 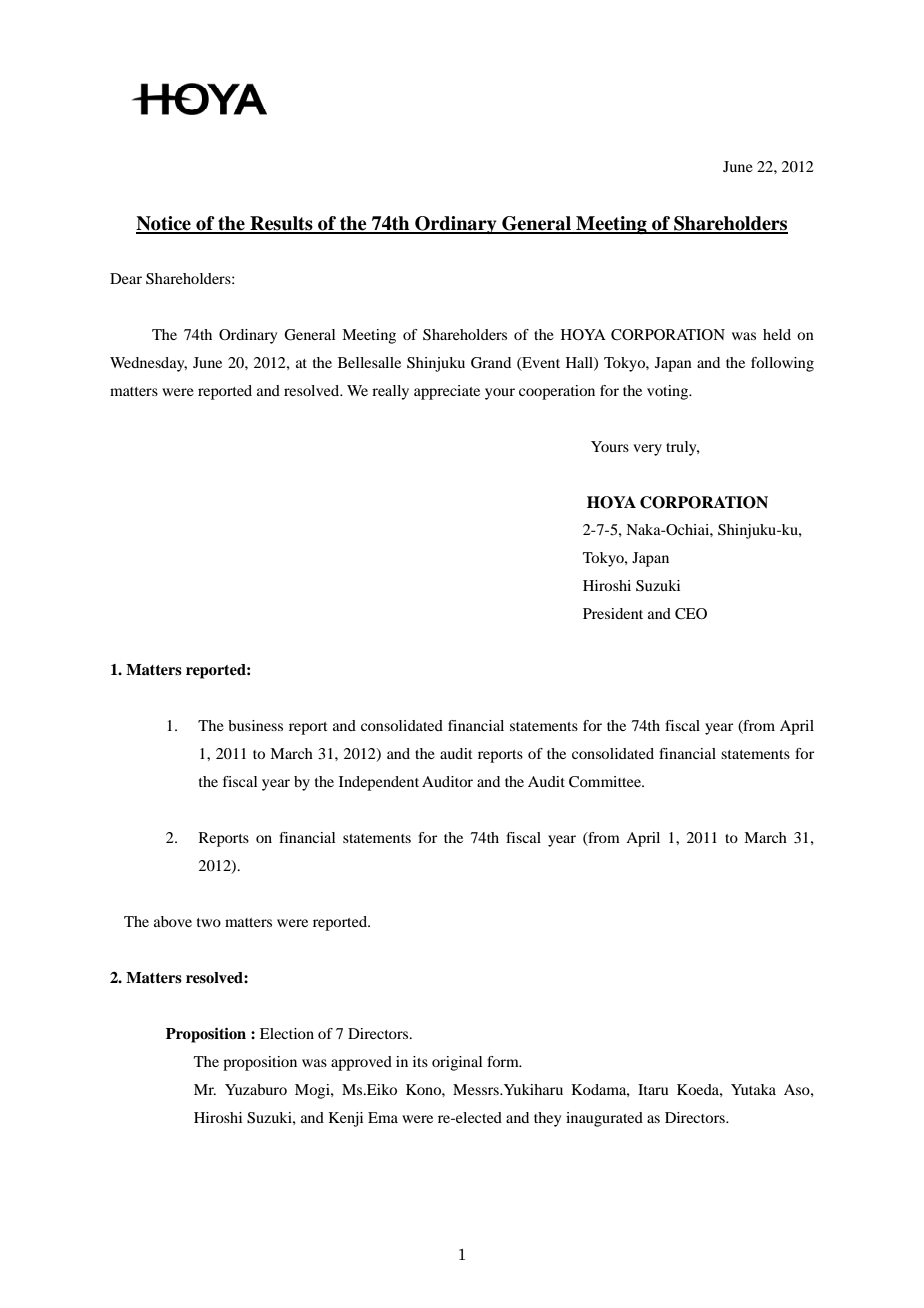 I want to click on Election, so click(x=287, y=1033).
